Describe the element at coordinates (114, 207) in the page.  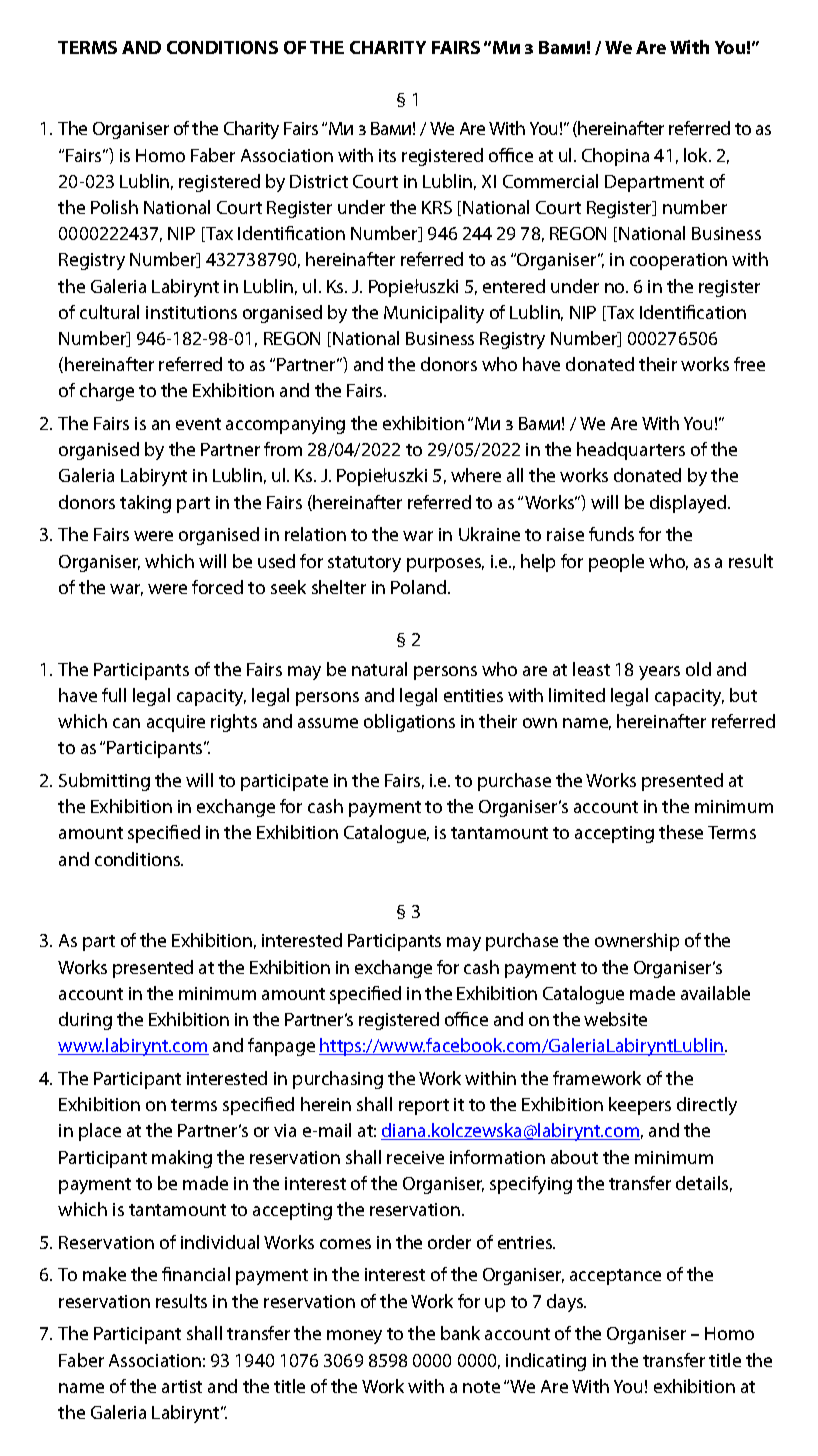
I see `Polish` at that location.
